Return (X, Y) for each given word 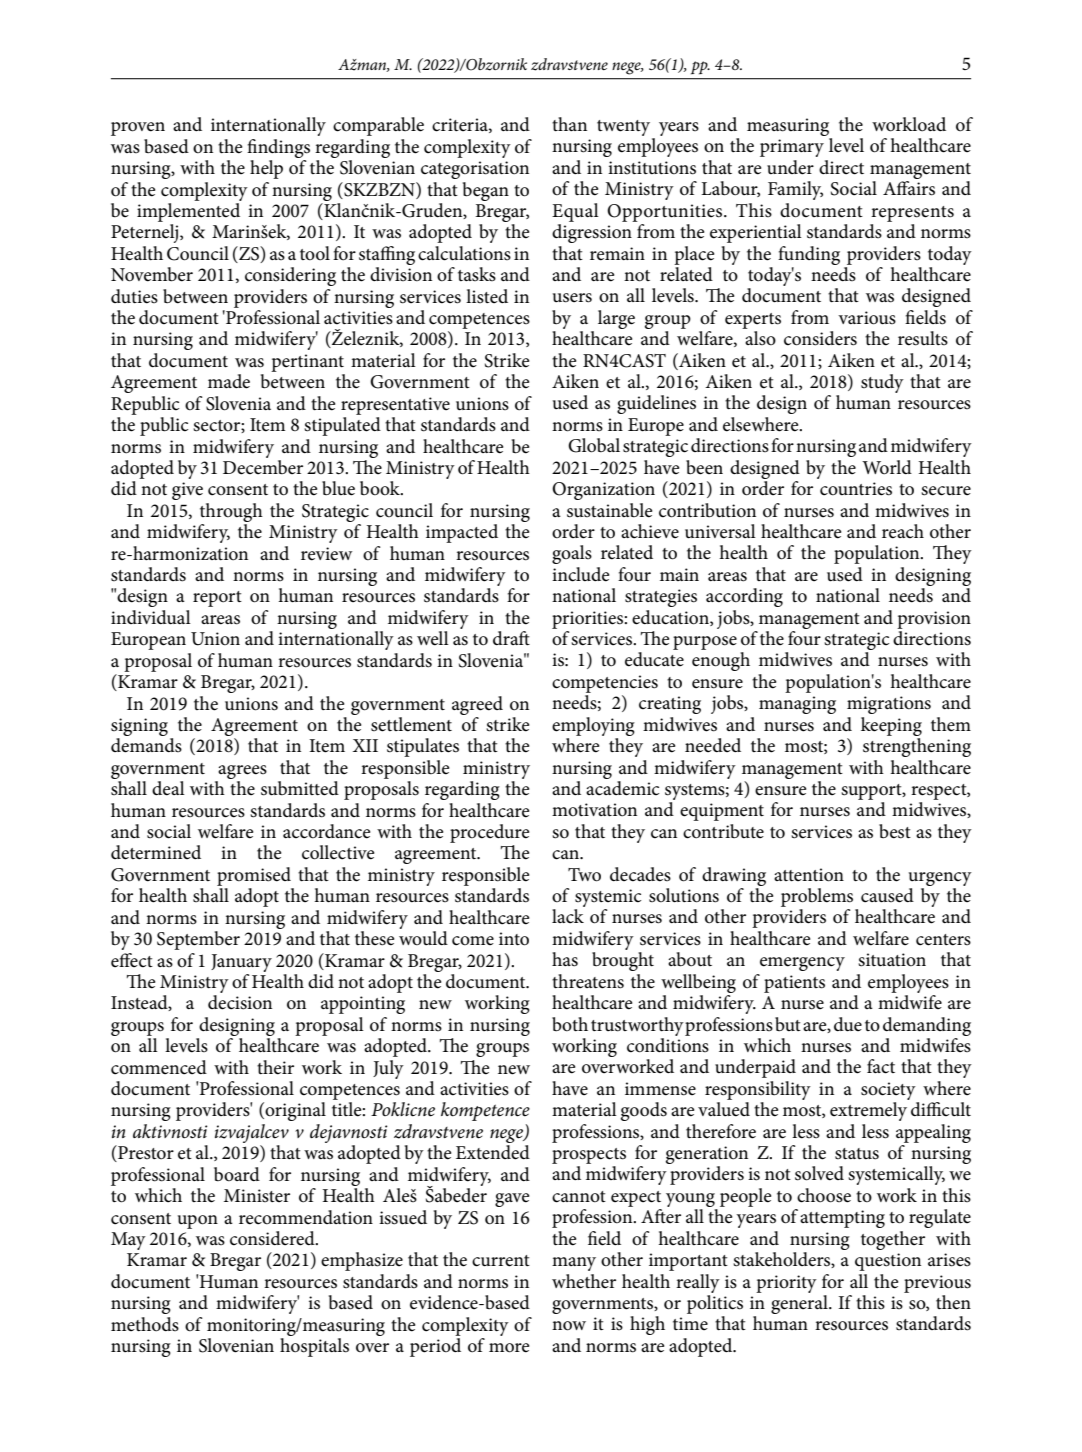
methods (145, 1324)
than (569, 124)
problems (817, 897)
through (231, 512)
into (514, 939)
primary (792, 148)
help (266, 169)
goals (572, 554)
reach (903, 531)
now (569, 1326)
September (198, 940)
